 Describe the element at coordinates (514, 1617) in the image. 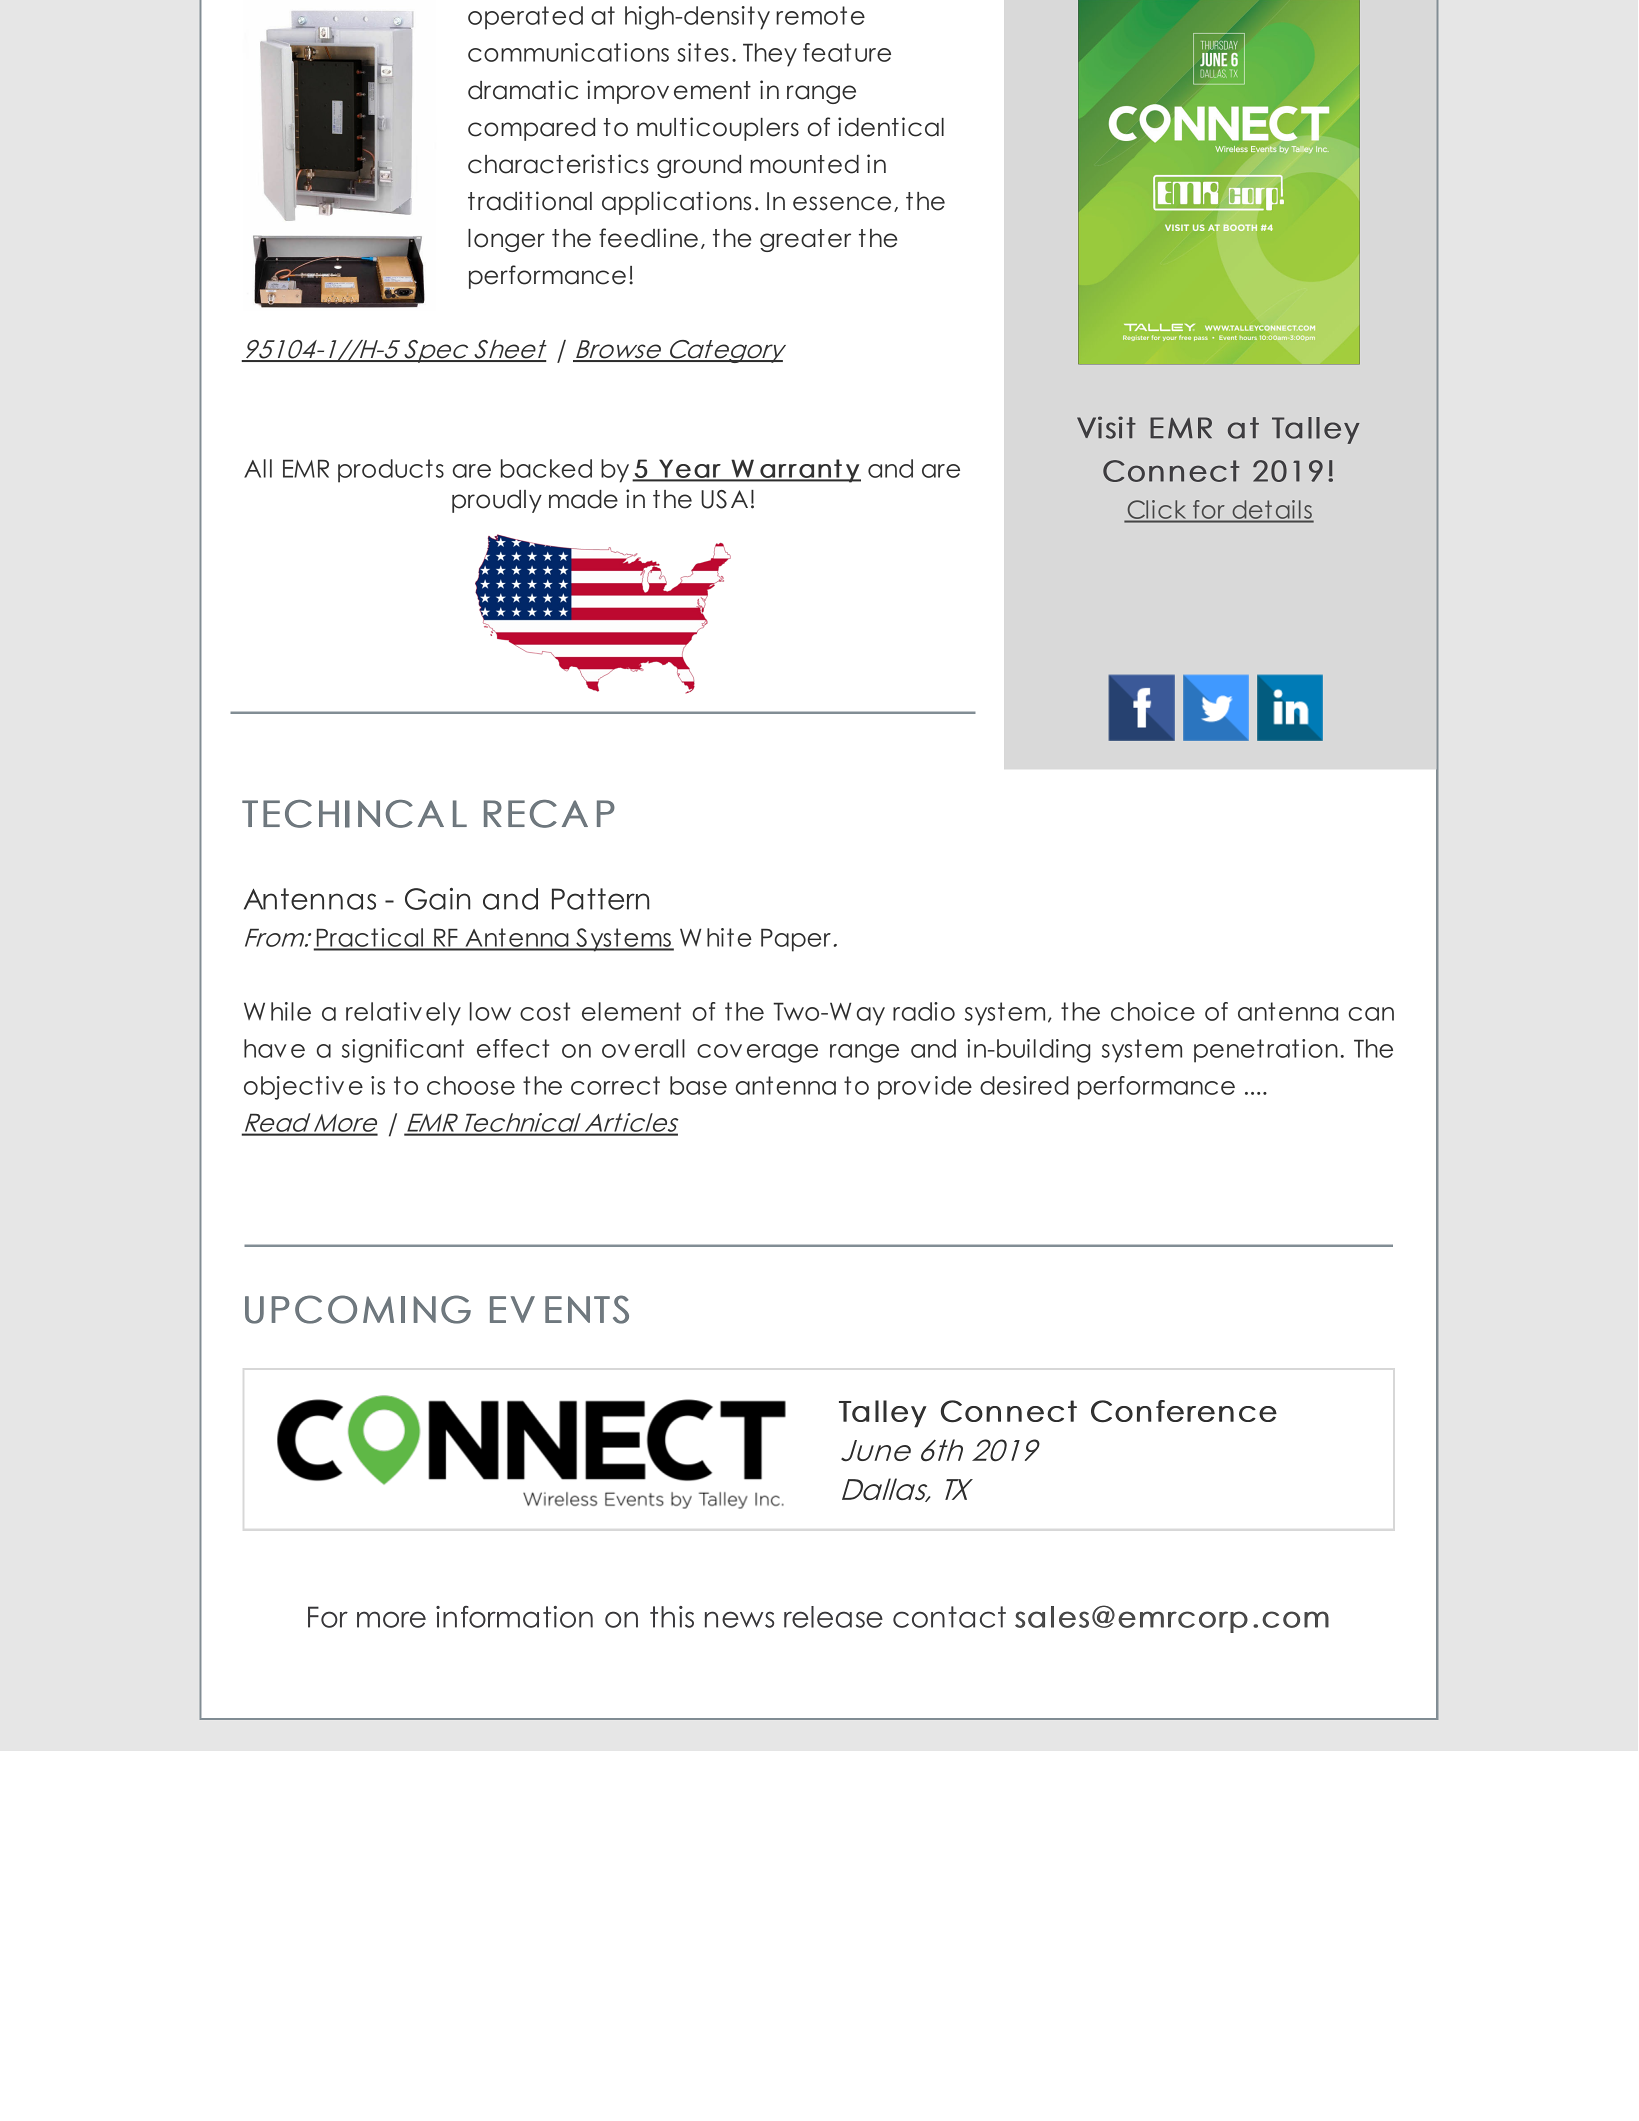

I see `information` at that location.
